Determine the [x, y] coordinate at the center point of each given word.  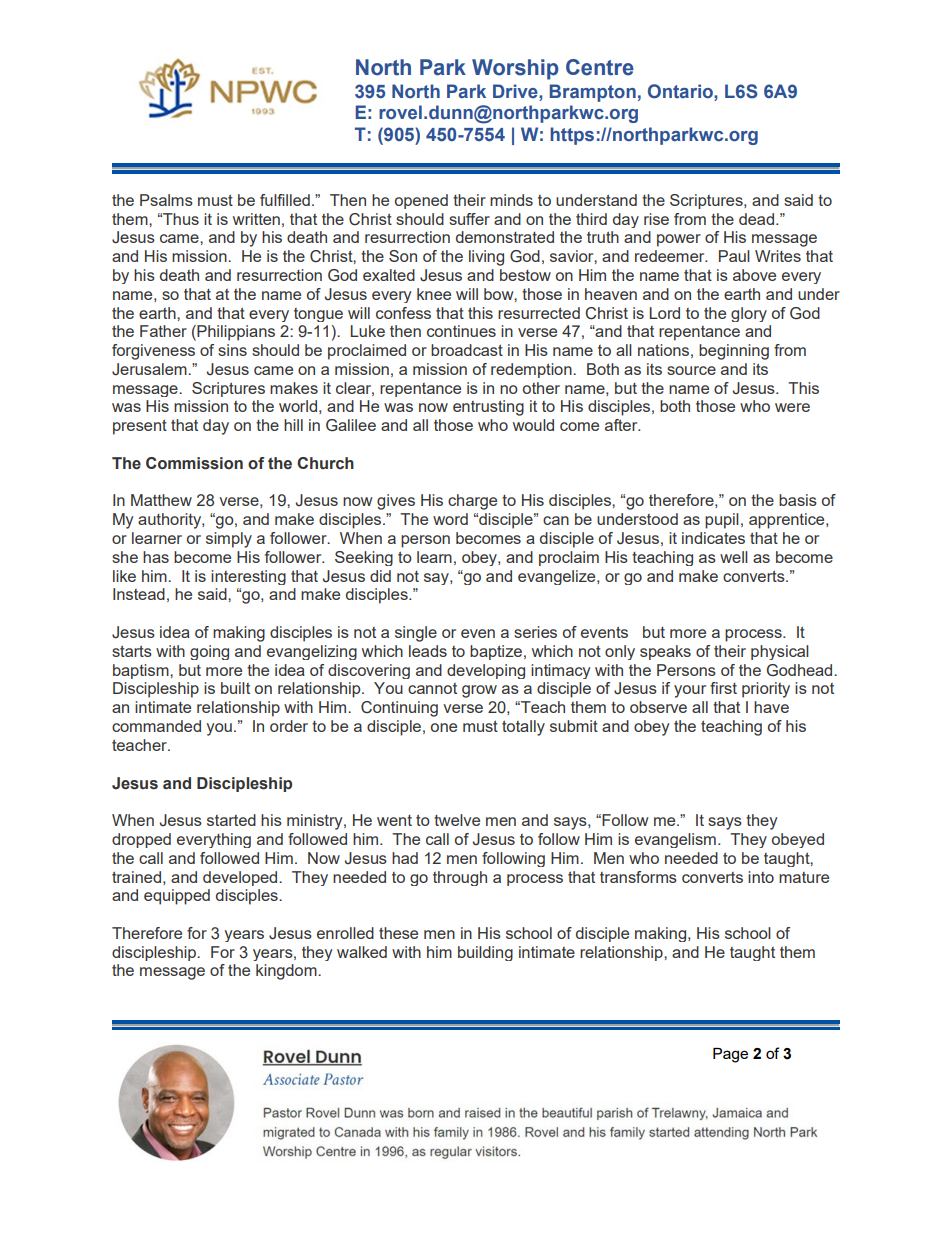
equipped [177, 897]
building [485, 953]
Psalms [166, 200]
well [734, 557]
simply [229, 540]
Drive [516, 91]
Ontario [681, 91]
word [450, 519]
